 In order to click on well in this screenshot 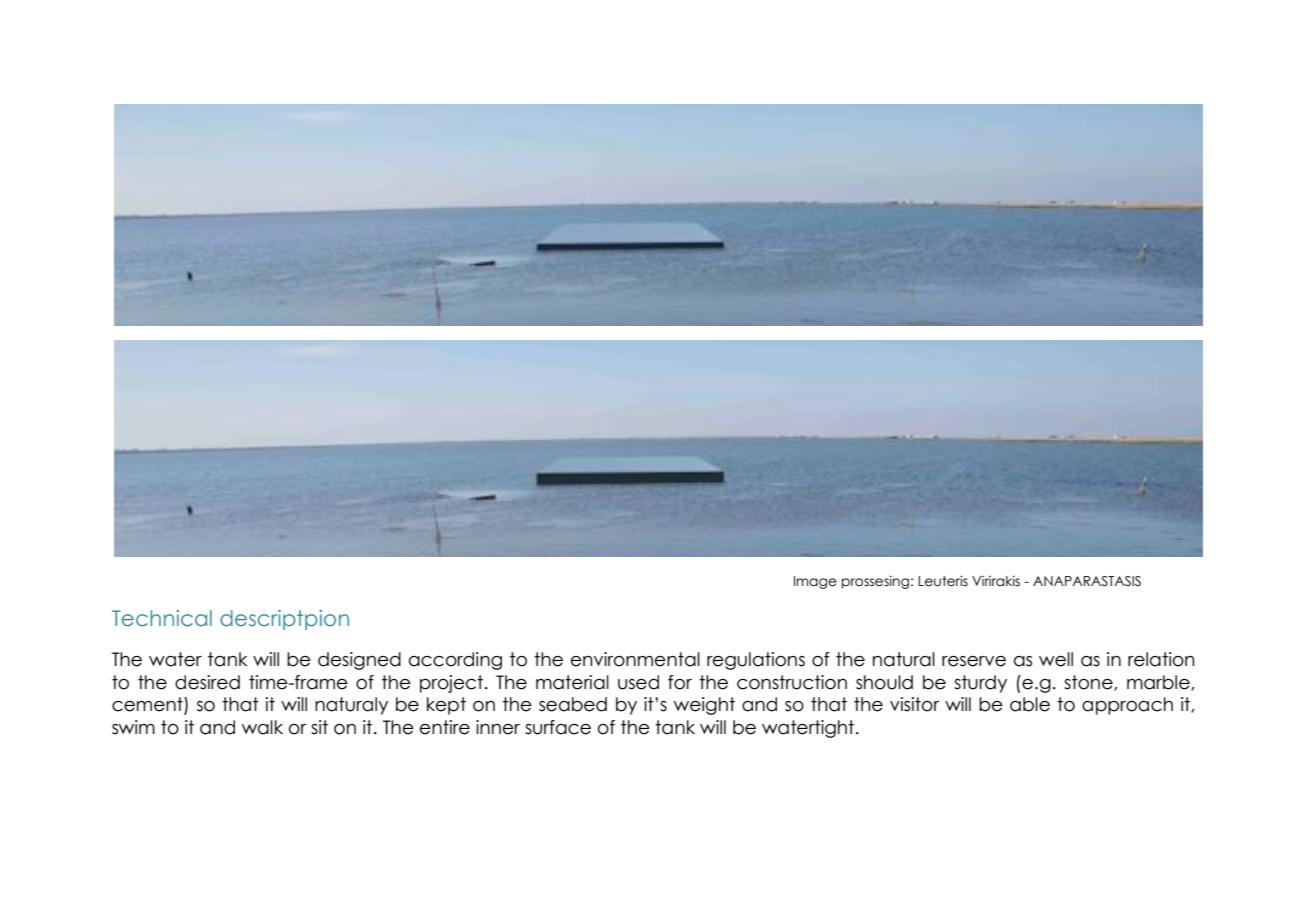, I will do `click(1056, 659)`.
